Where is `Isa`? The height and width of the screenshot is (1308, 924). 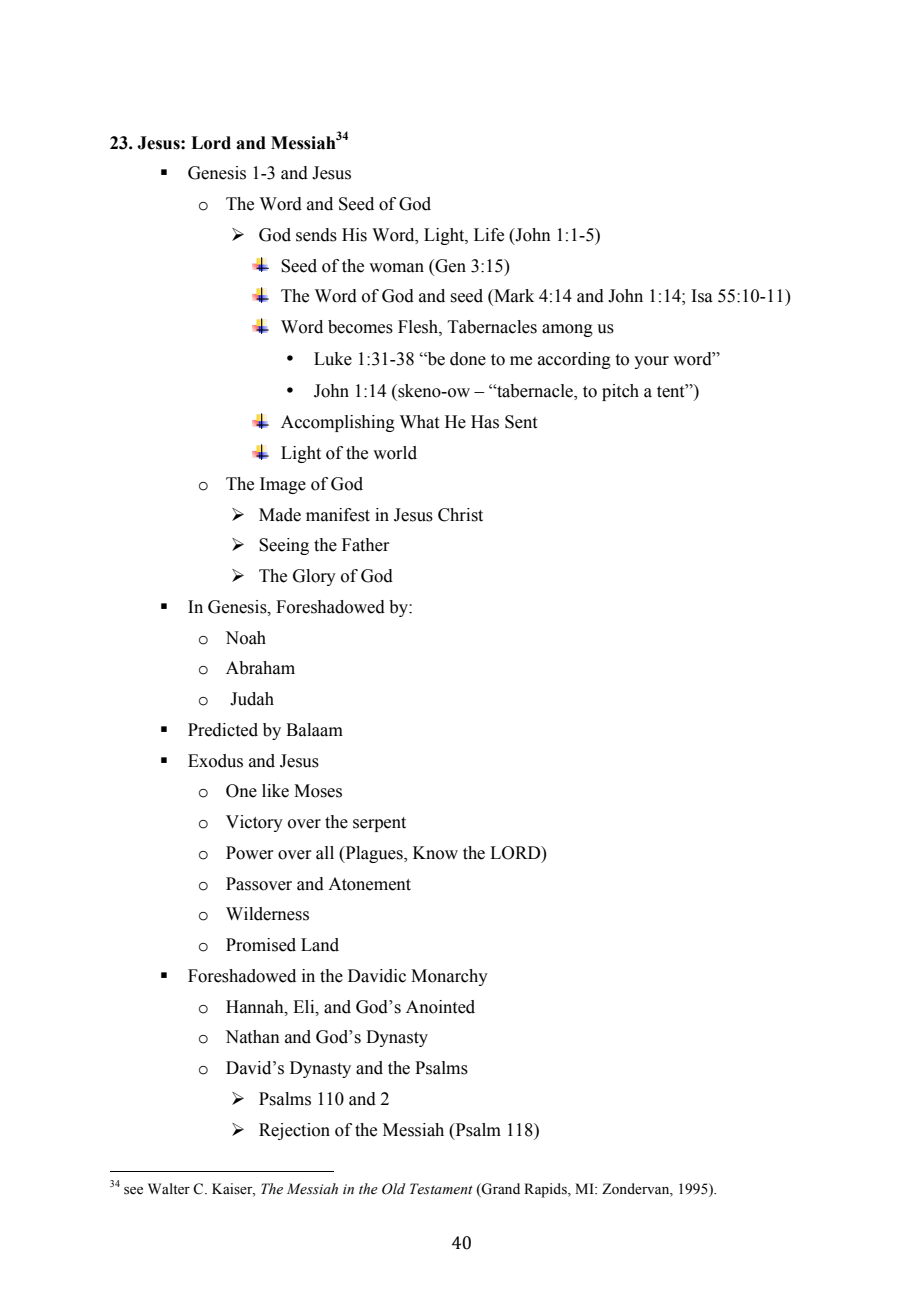
Isa is located at coordinates (702, 296).
